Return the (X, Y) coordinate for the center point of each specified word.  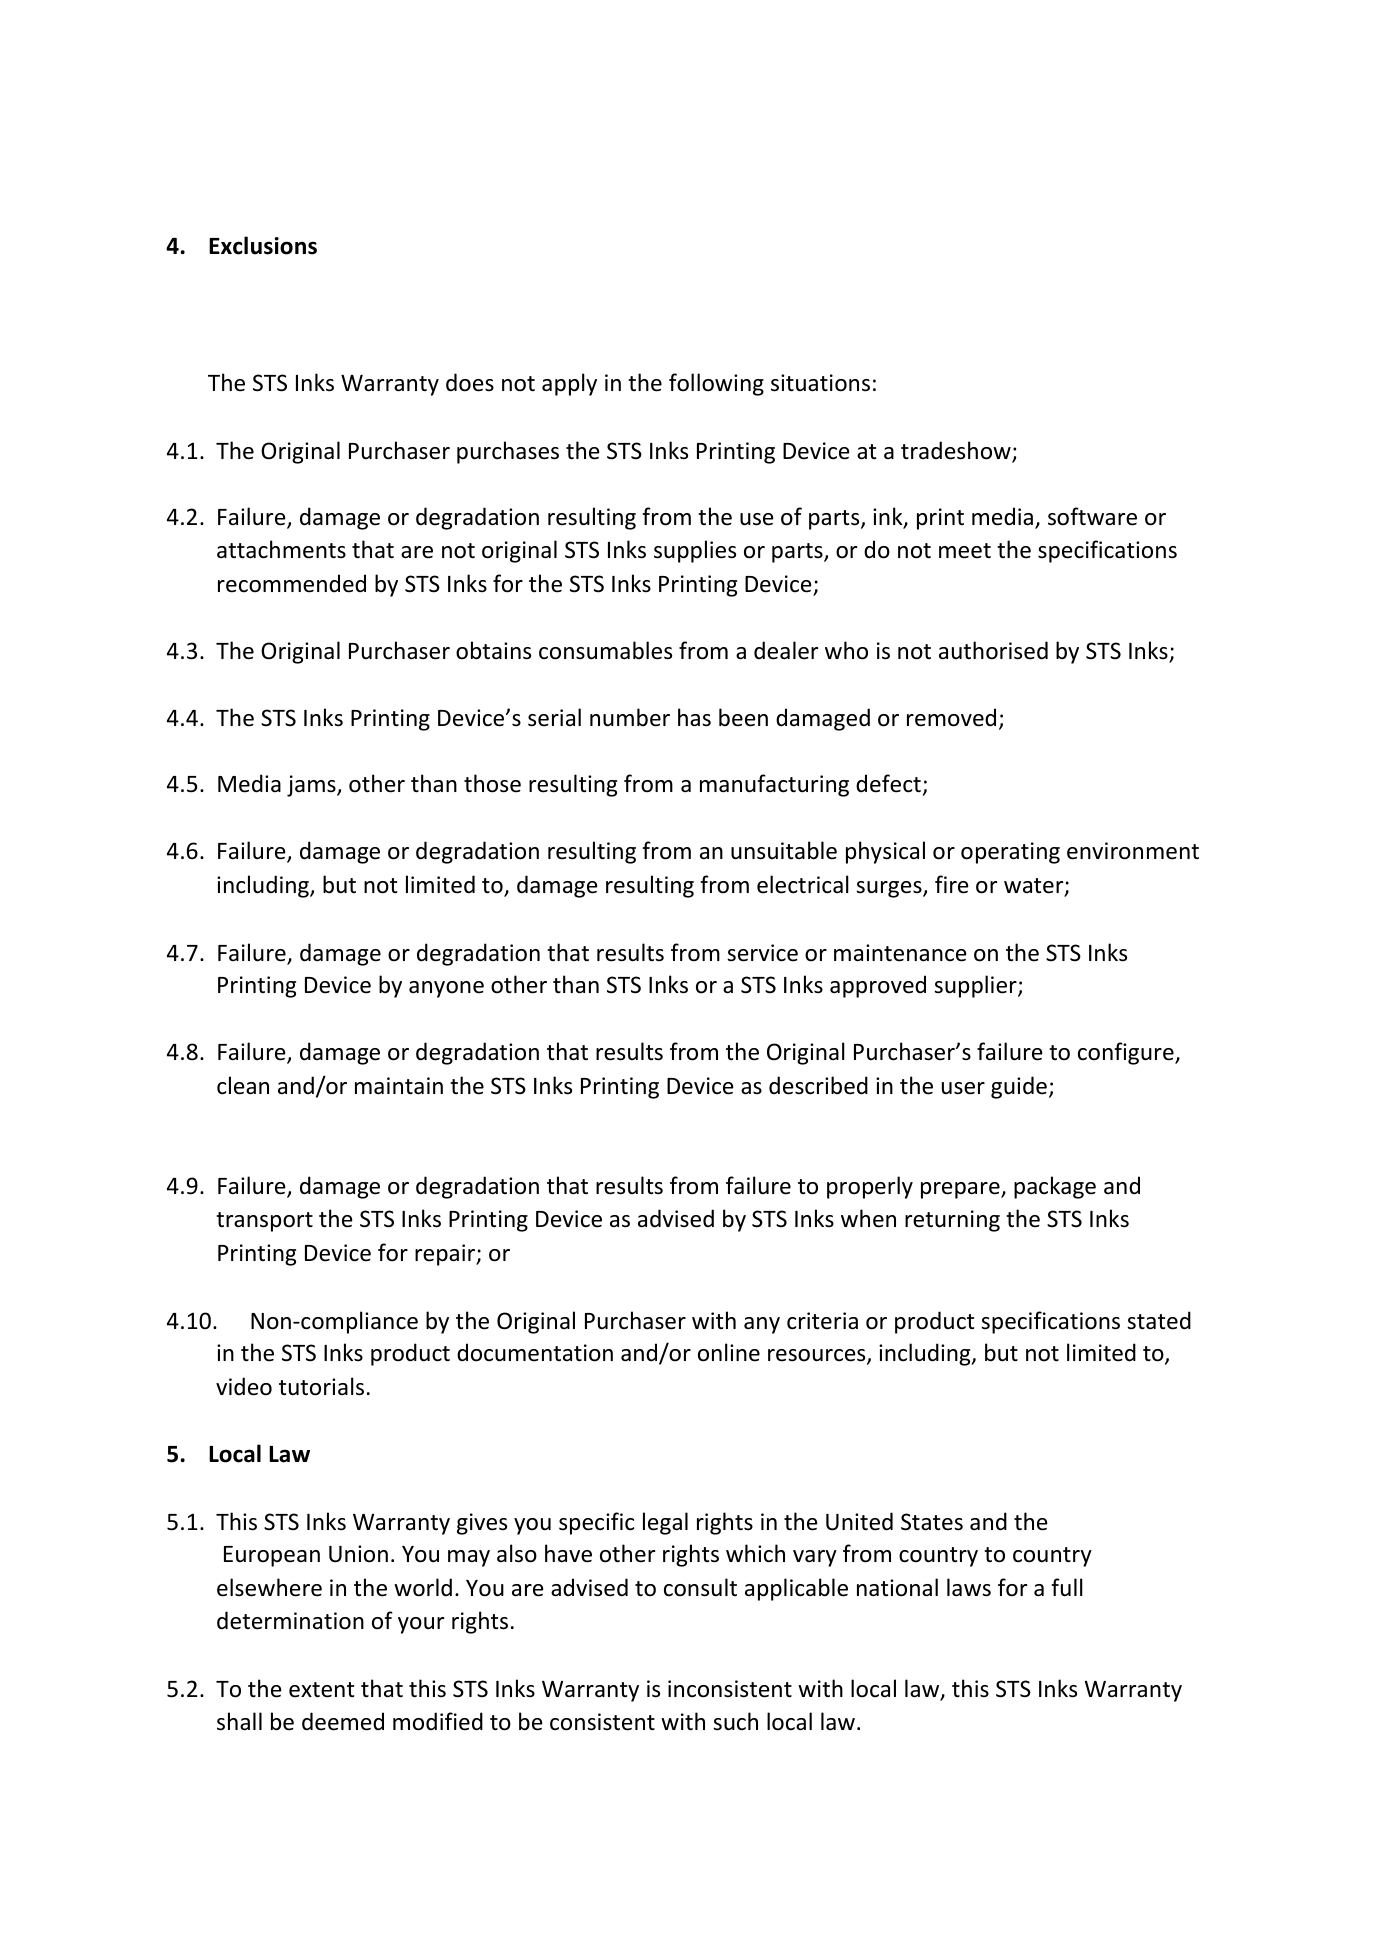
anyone (446, 989)
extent (321, 1690)
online (729, 1352)
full (1067, 1587)
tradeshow (957, 451)
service (762, 953)
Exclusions (263, 245)
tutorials (321, 1386)
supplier (976, 986)
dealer (786, 650)
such (735, 1721)
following (716, 384)
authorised (993, 650)
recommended (292, 583)
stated (1159, 1320)
